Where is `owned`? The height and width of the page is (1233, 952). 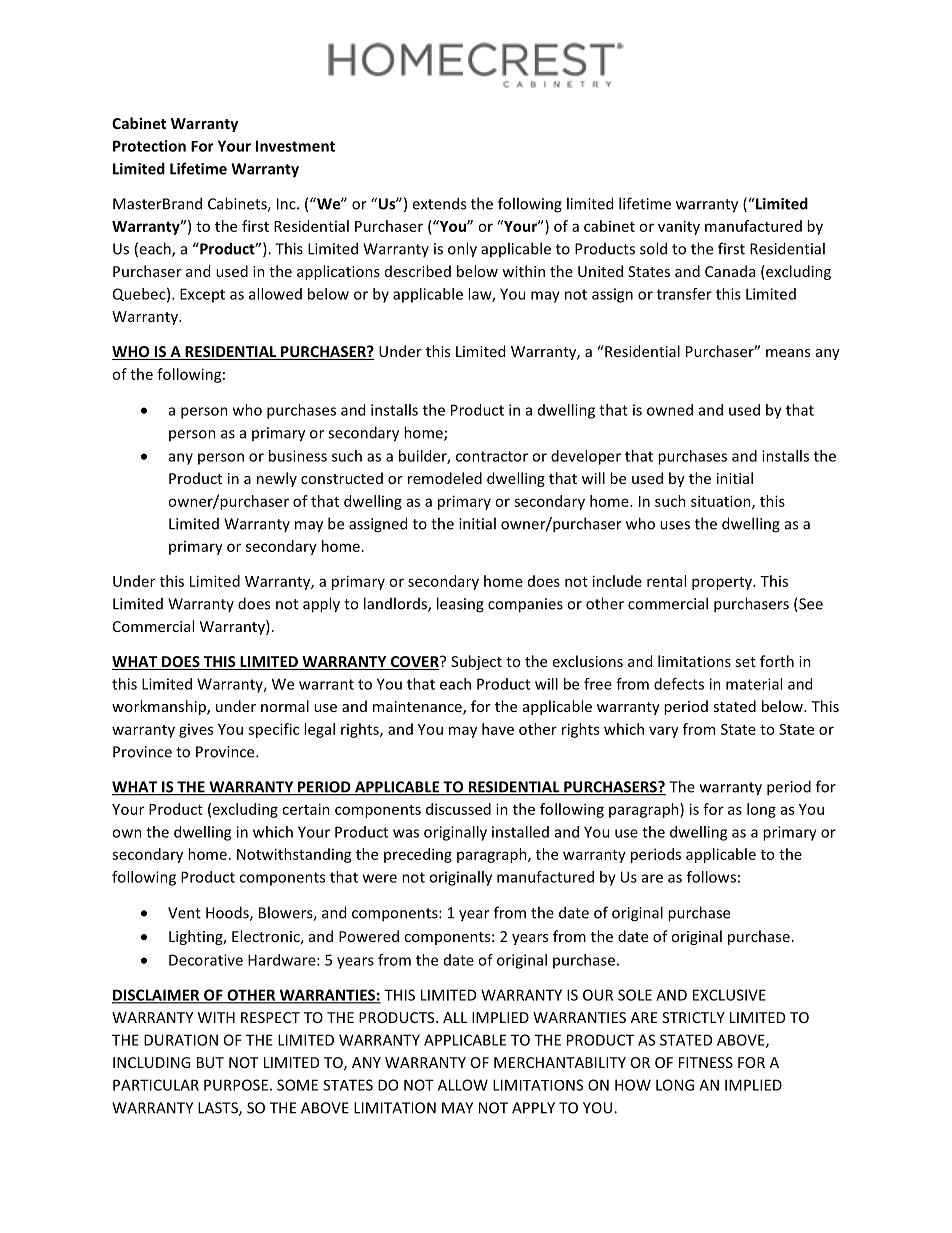
owned is located at coordinates (670, 410).
